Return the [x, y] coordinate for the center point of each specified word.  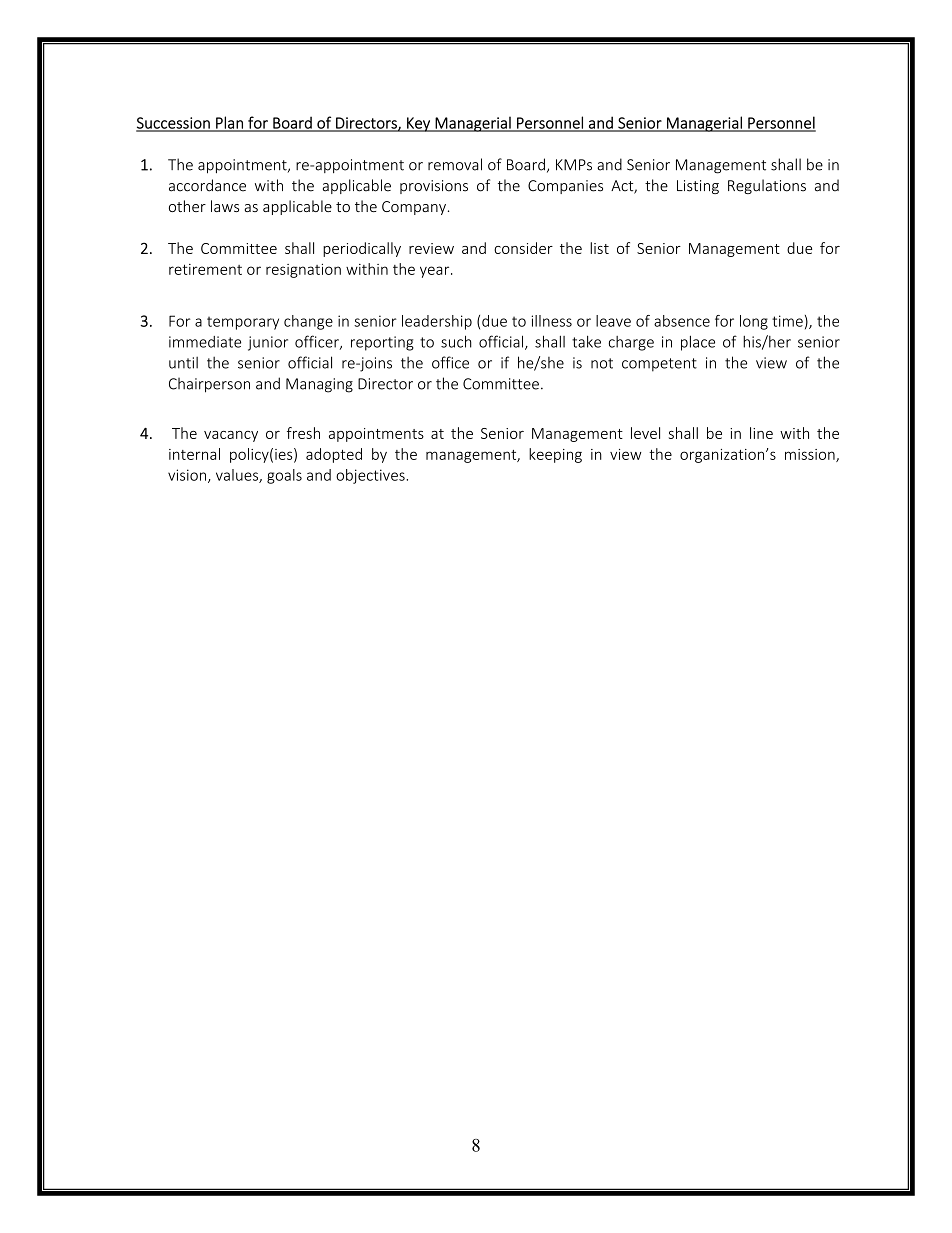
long [754, 322]
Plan [229, 123]
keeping [555, 455]
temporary [243, 323]
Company [414, 208]
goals [284, 476]
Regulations [767, 186]
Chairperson [209, 385]
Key [418, 124]
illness [551, 321]
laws [225, 206]
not [602, 363]
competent [659, 365]
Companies [565, 187]
